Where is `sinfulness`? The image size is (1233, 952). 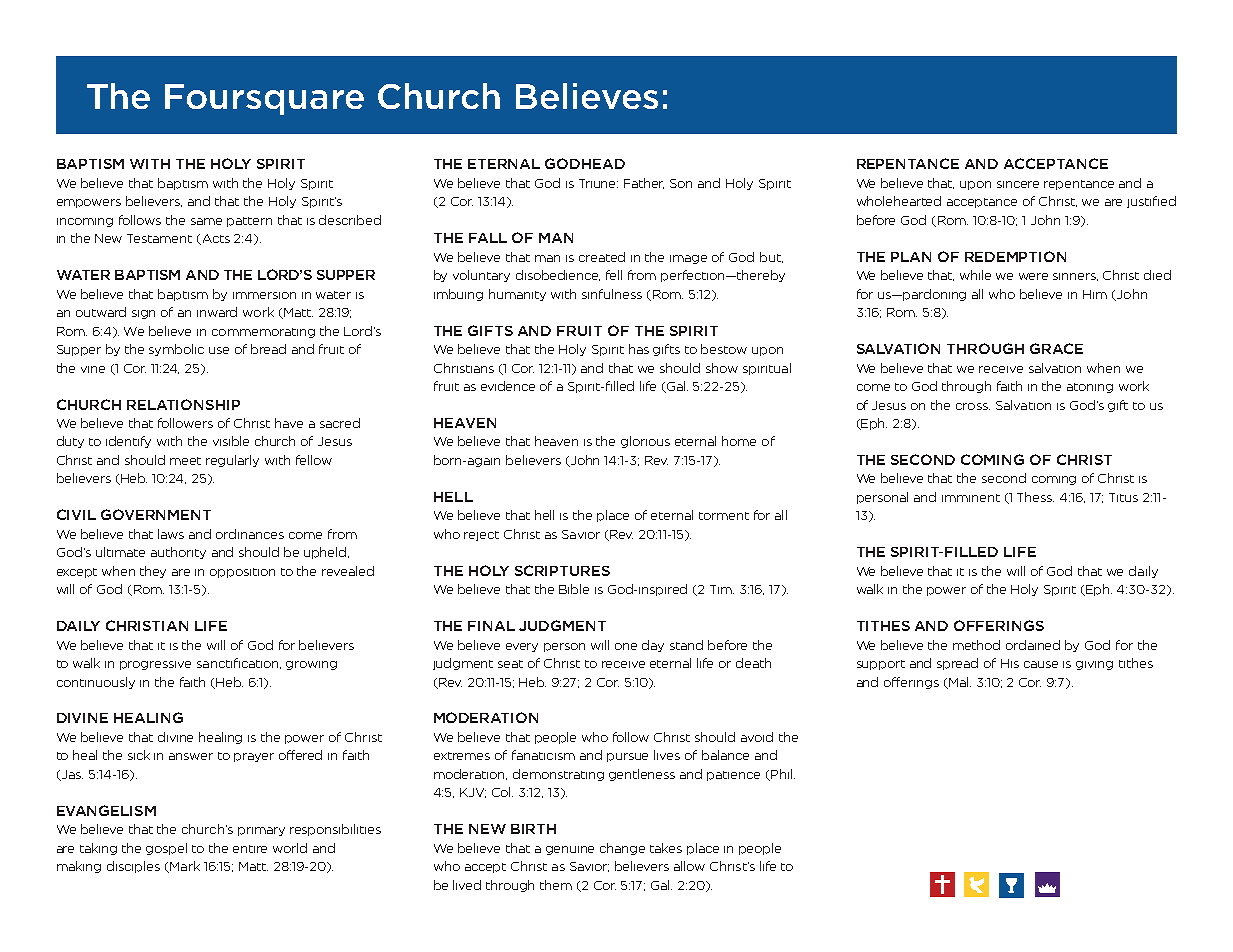 sinfulness is located at coordinates (612, 294).
